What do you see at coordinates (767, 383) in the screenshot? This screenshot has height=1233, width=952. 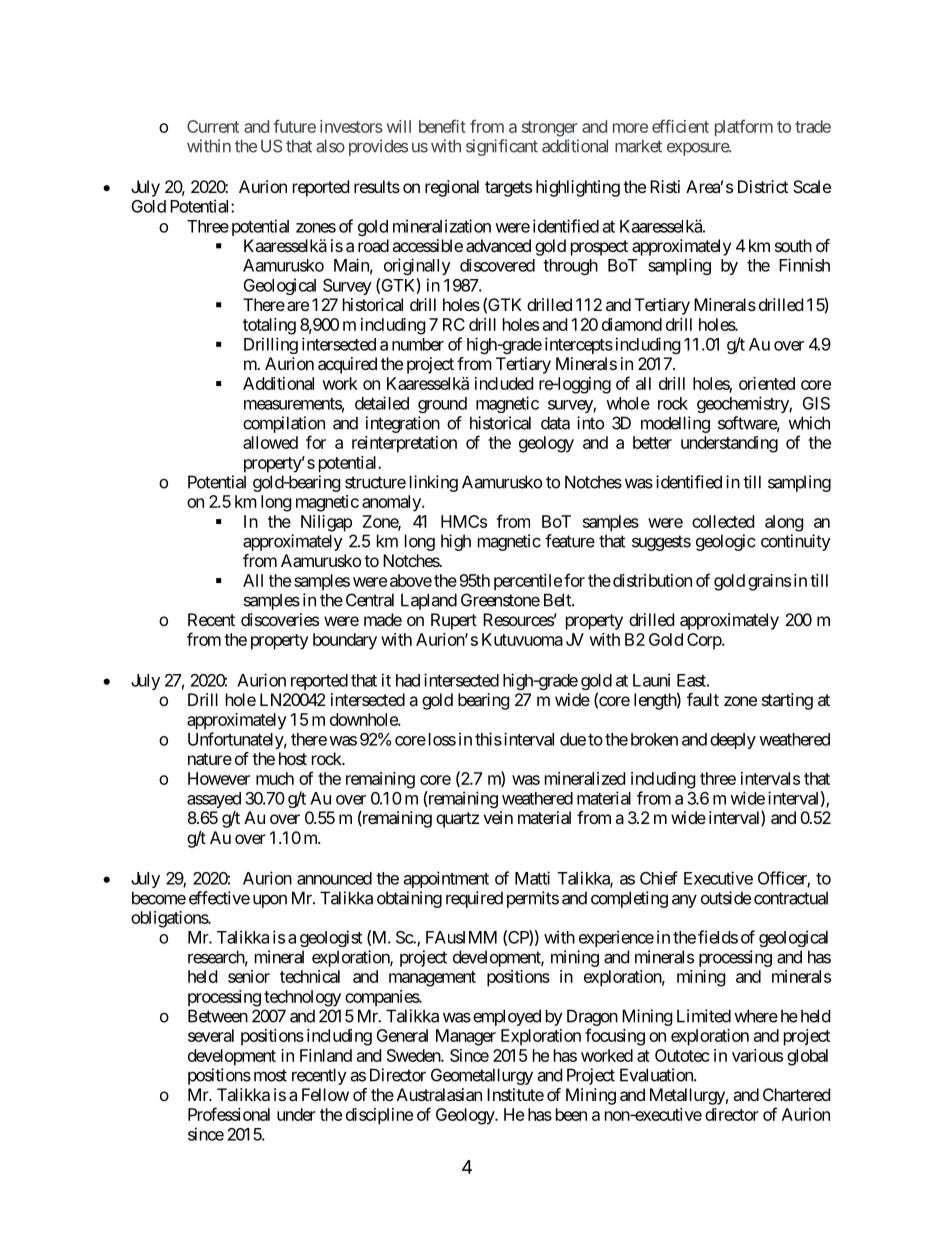 I see `oriented` at bounding box center [767, 383].
